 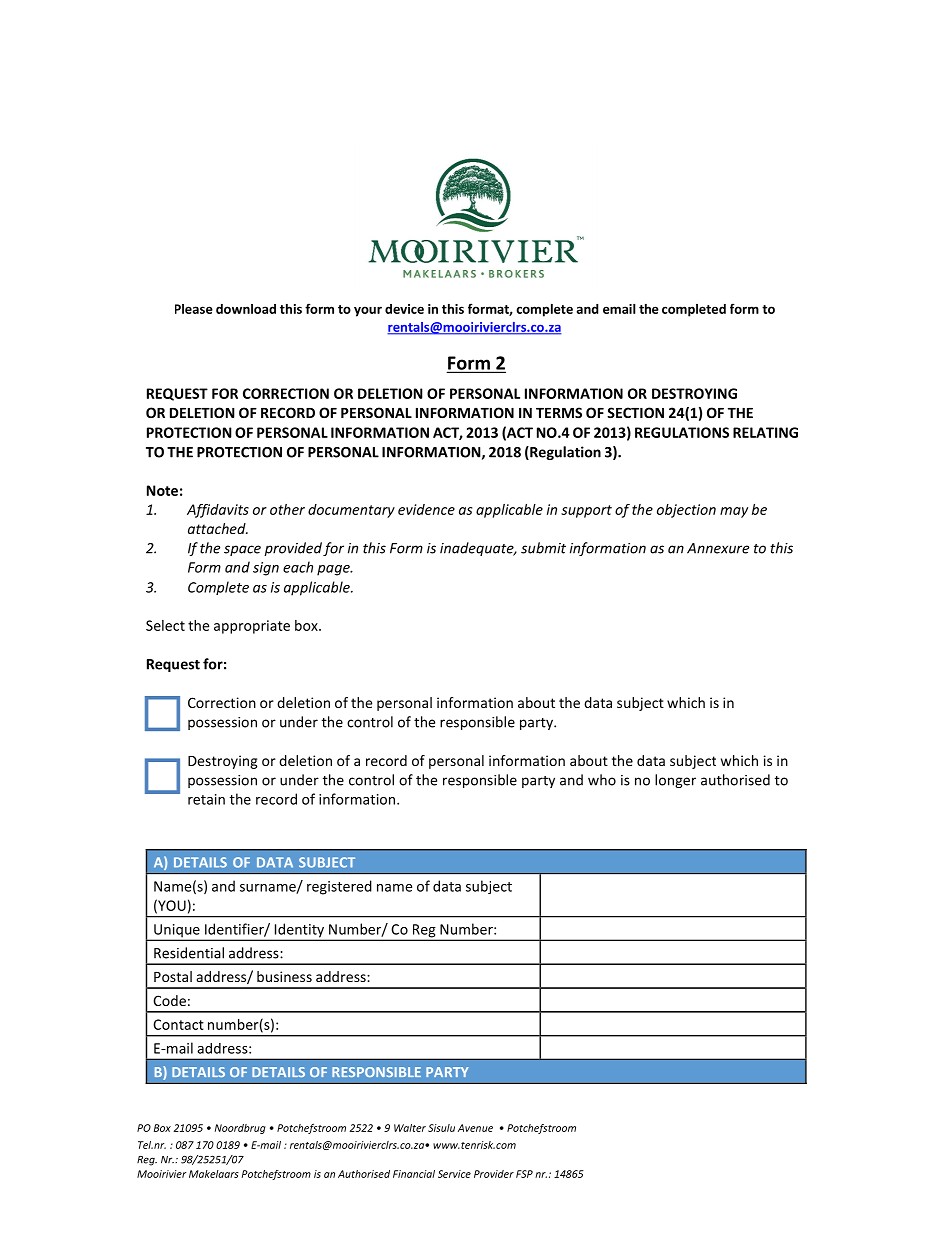 What do you see at coordinates (242, 550) in the document?
I see `space` at bounding box center [242, 550].
